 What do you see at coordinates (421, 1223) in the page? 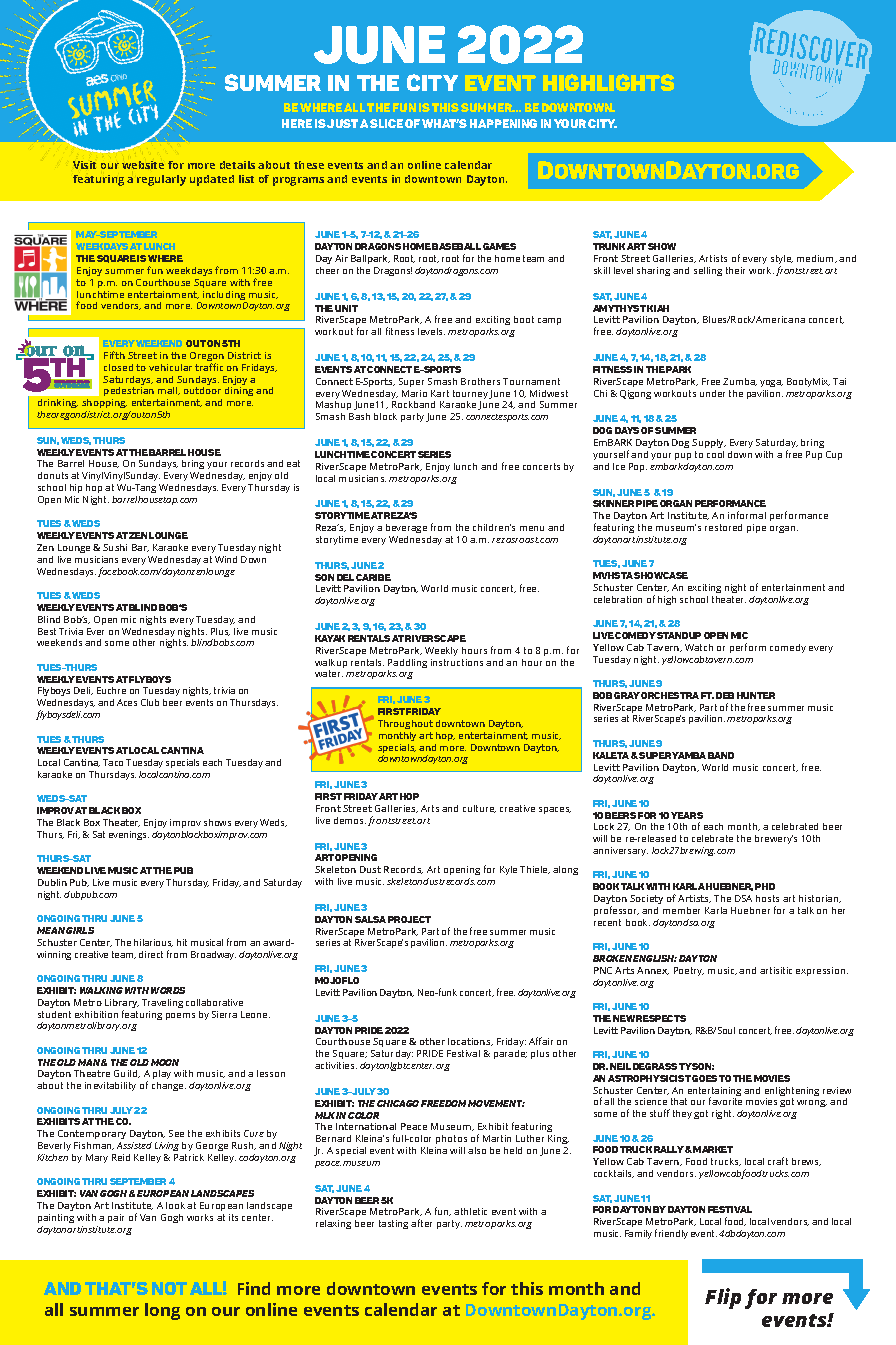
I see `after` at bounding box center [421, 1223].
